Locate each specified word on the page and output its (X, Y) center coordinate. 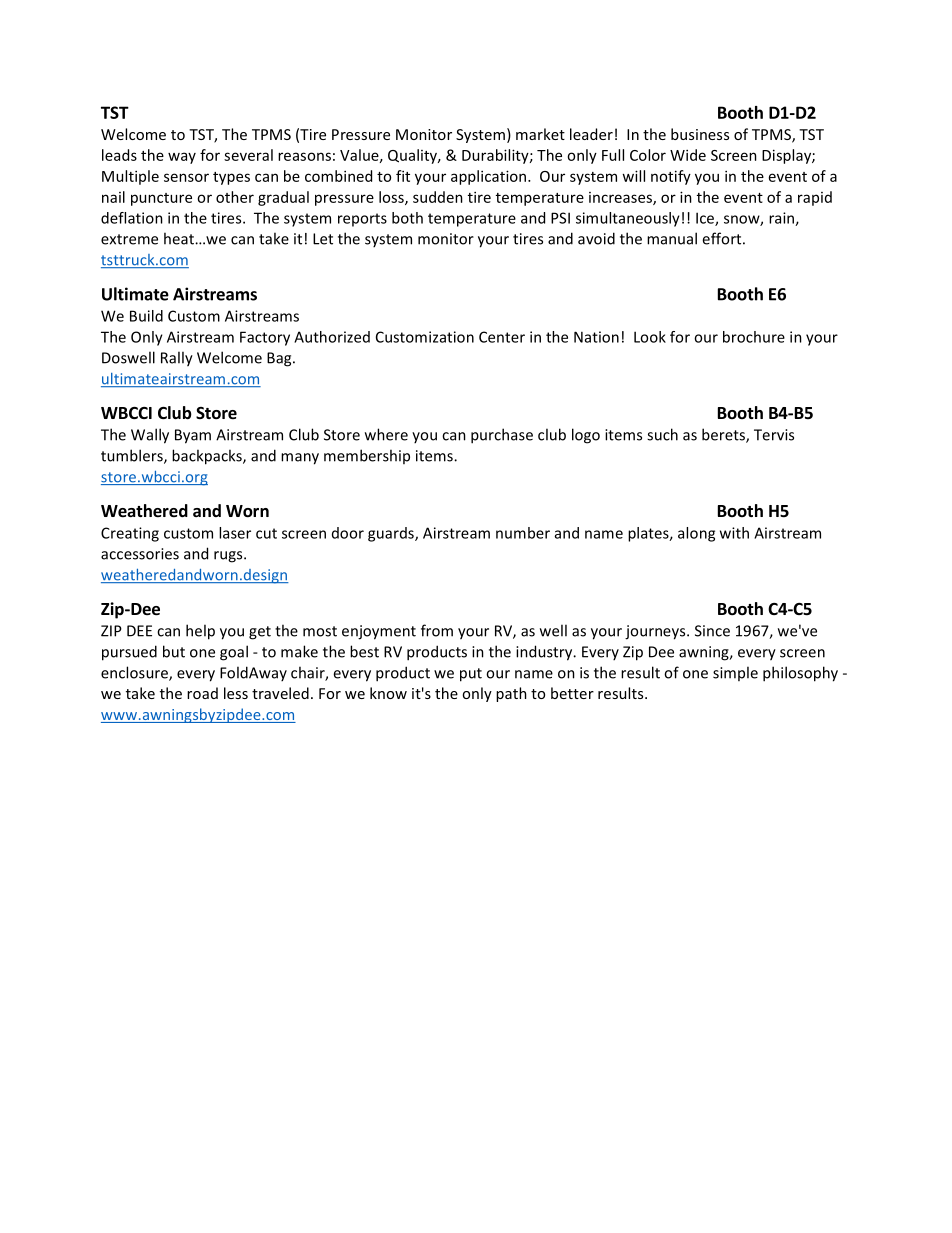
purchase (502, 436)
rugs (229, 557)
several (248, 155)
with (734, 533)
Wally (150, 436)
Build (146, 316)
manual (672, 238)
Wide (688, 155)
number (523, 533)
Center (502, 337)
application (490, 177)
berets (724, 435)
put (471, 675)
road (202, 693)
